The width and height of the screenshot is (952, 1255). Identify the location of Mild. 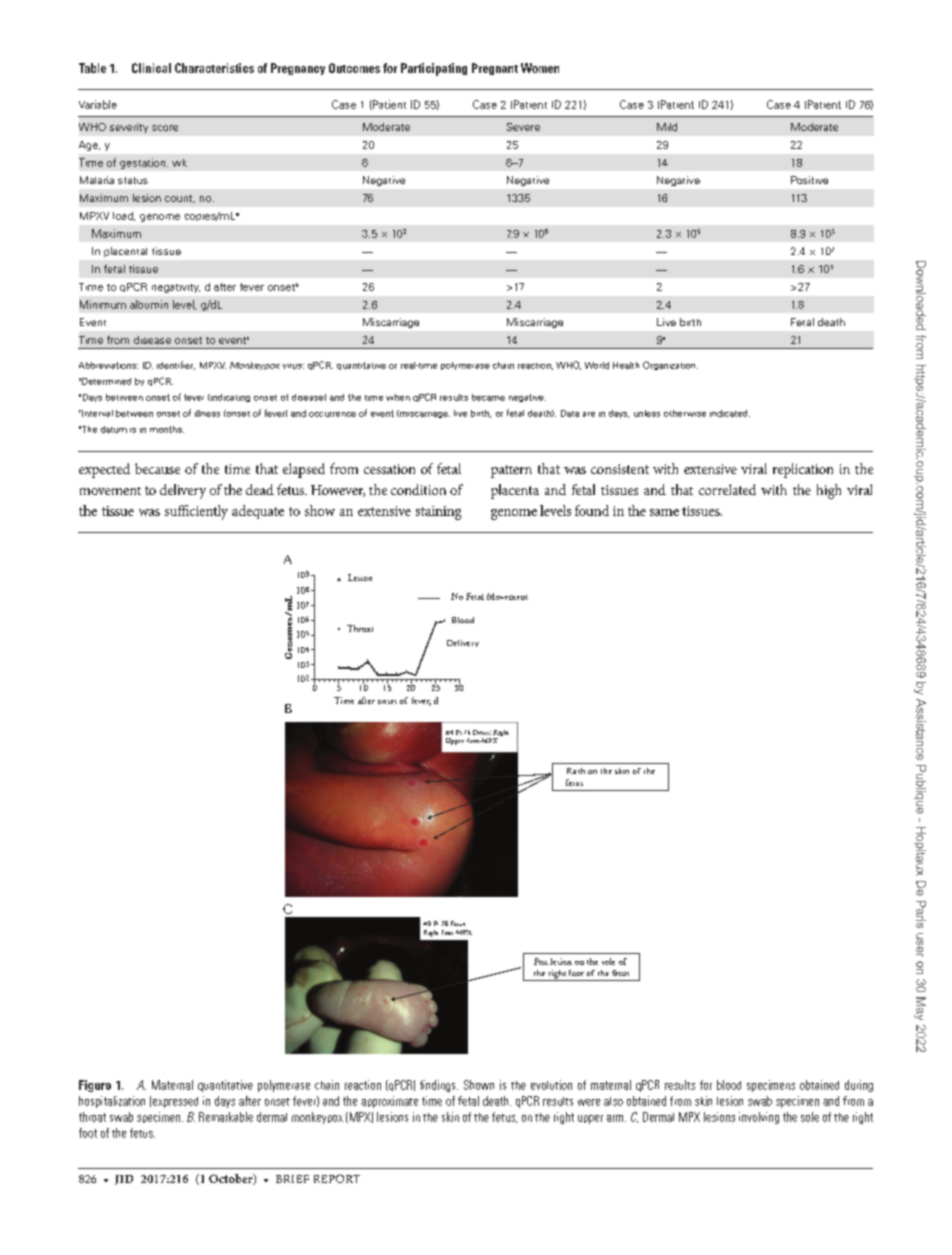
(667, 127).
